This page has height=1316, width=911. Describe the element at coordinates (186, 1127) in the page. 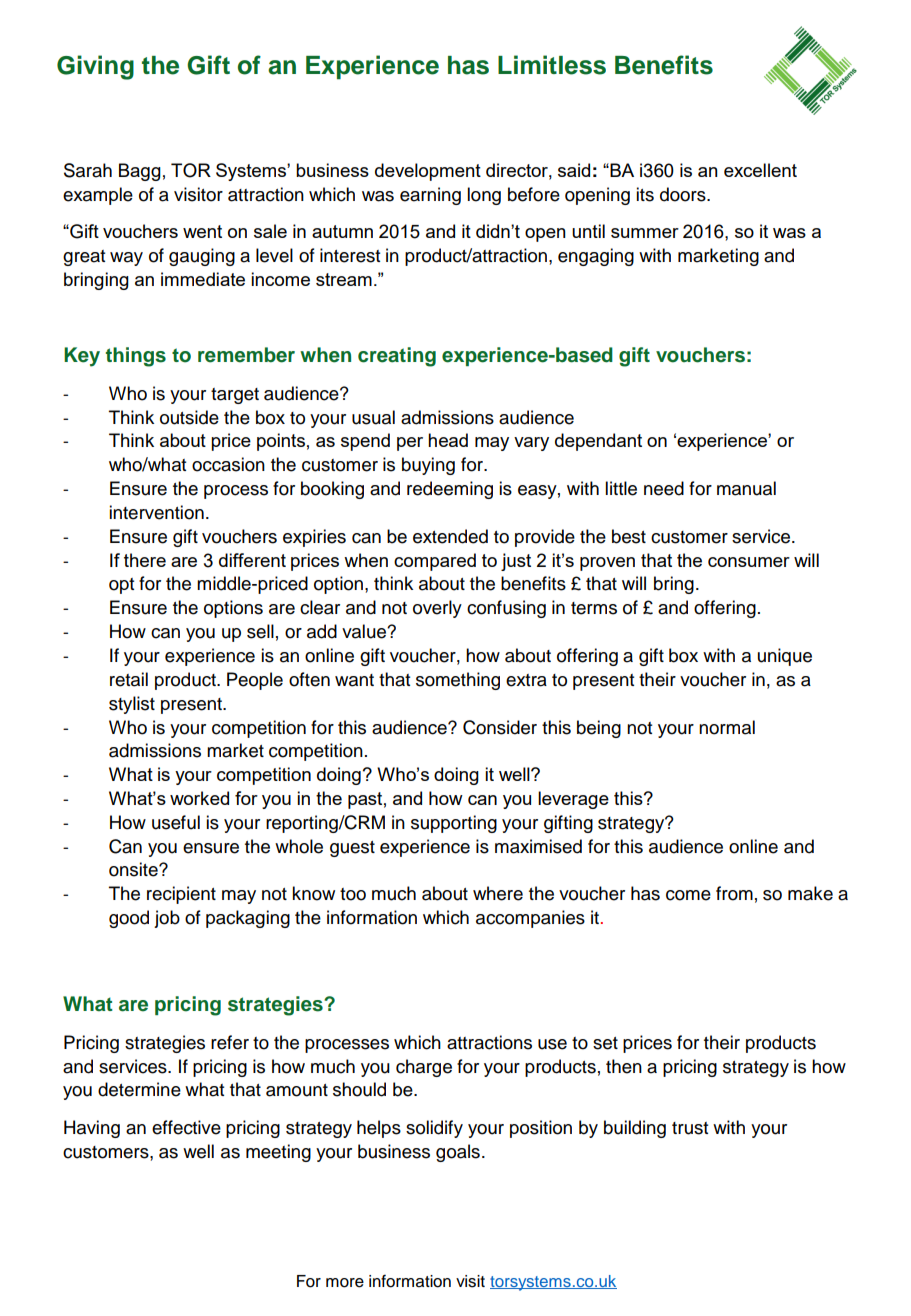

I see `effective` at that location.
